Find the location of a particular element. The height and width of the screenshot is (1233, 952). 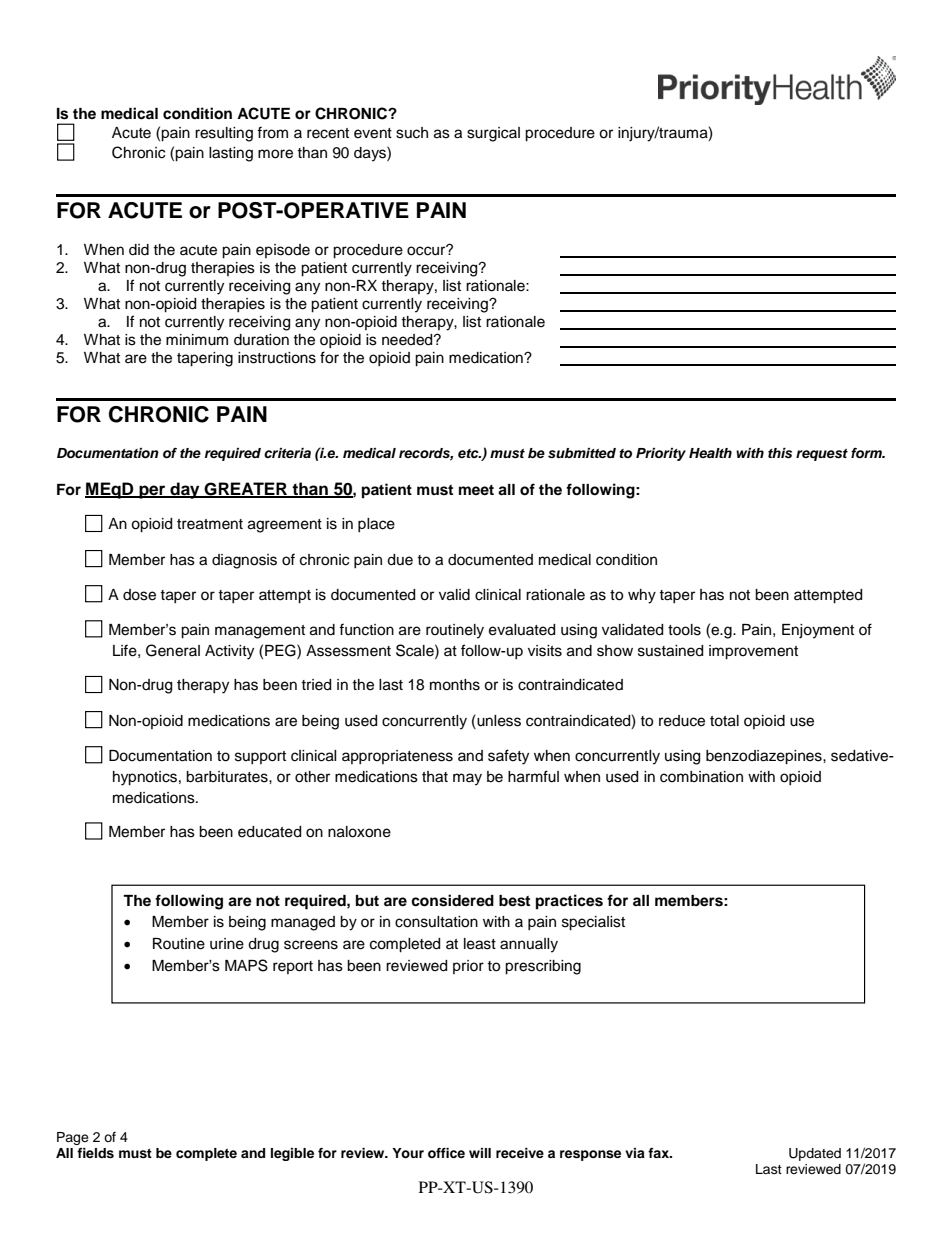

surgical is located at coordinates (493, 134).
